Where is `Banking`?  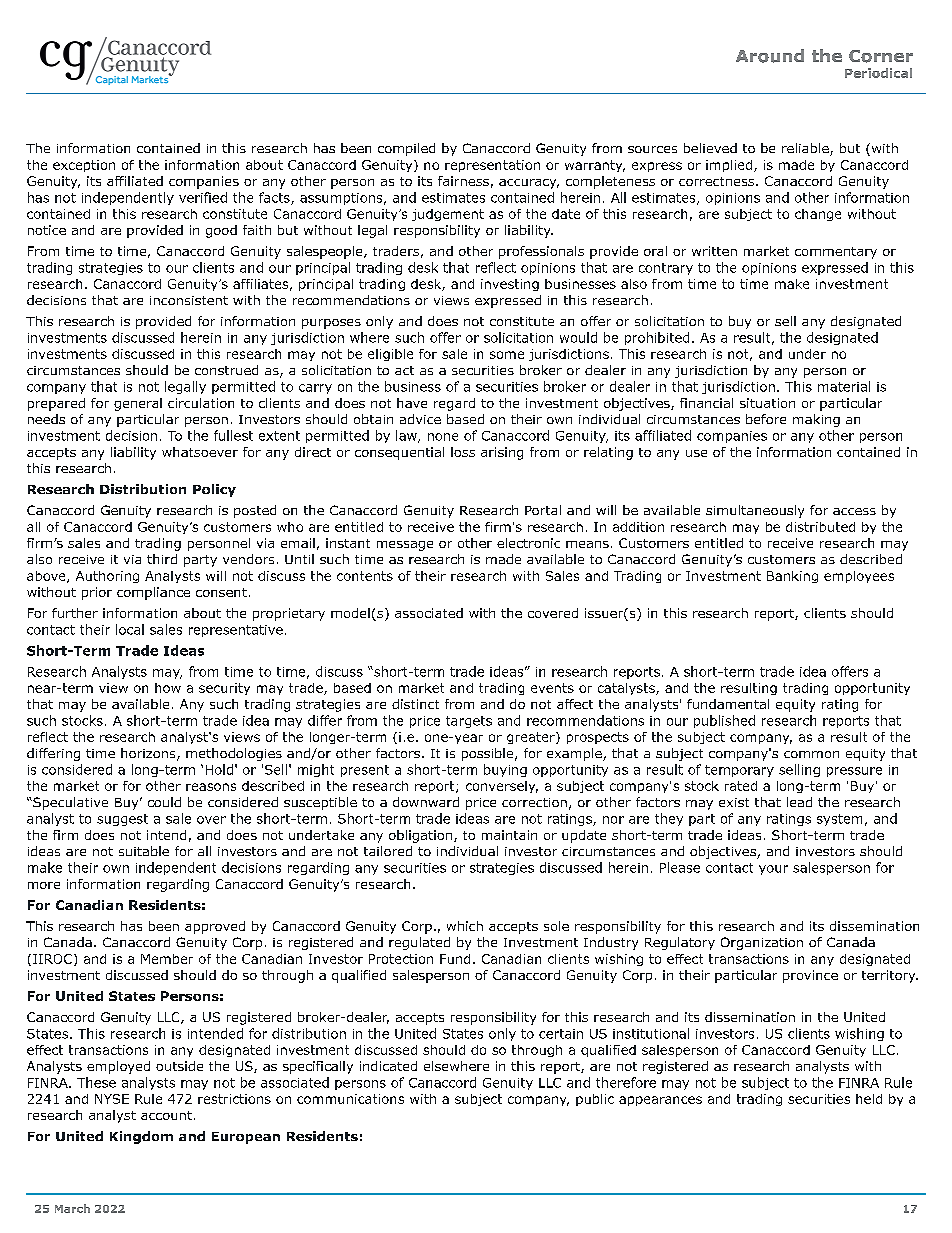
Banking is located at coordinates (792, 577).
